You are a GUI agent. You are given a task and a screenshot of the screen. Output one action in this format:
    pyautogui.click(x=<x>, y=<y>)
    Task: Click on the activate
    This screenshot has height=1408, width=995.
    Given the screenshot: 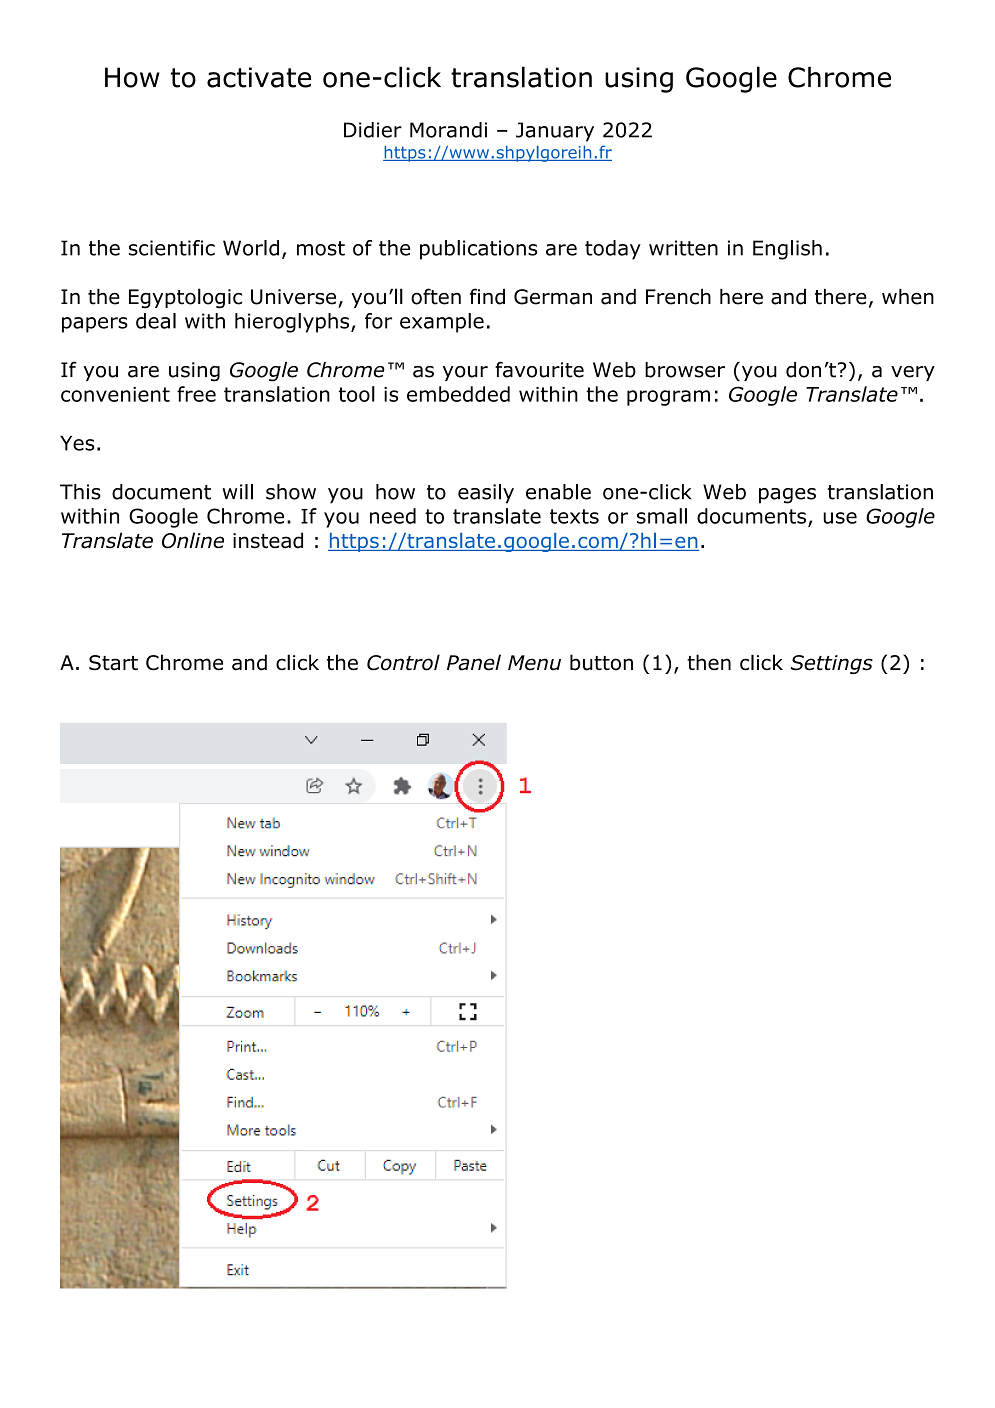 What is the action you would take?
    pyautogui.click(x=259, y=77)
